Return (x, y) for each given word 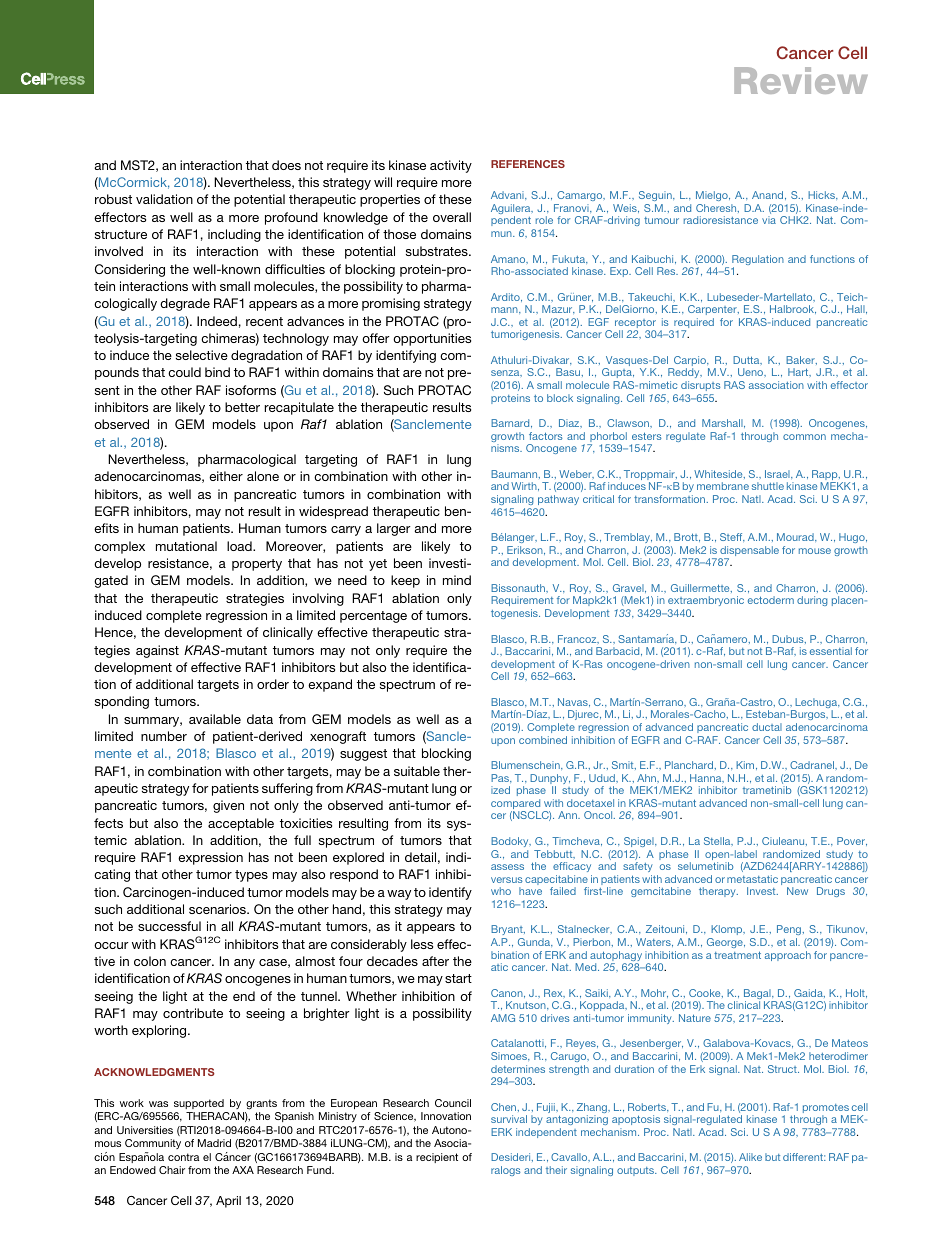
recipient (437, 1158)
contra (183, 1157)
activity (451, 166)
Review (801, 80)
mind (457, 580)
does (286, 165)
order (273, 684)
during (812, 601)
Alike (750, 1157)
